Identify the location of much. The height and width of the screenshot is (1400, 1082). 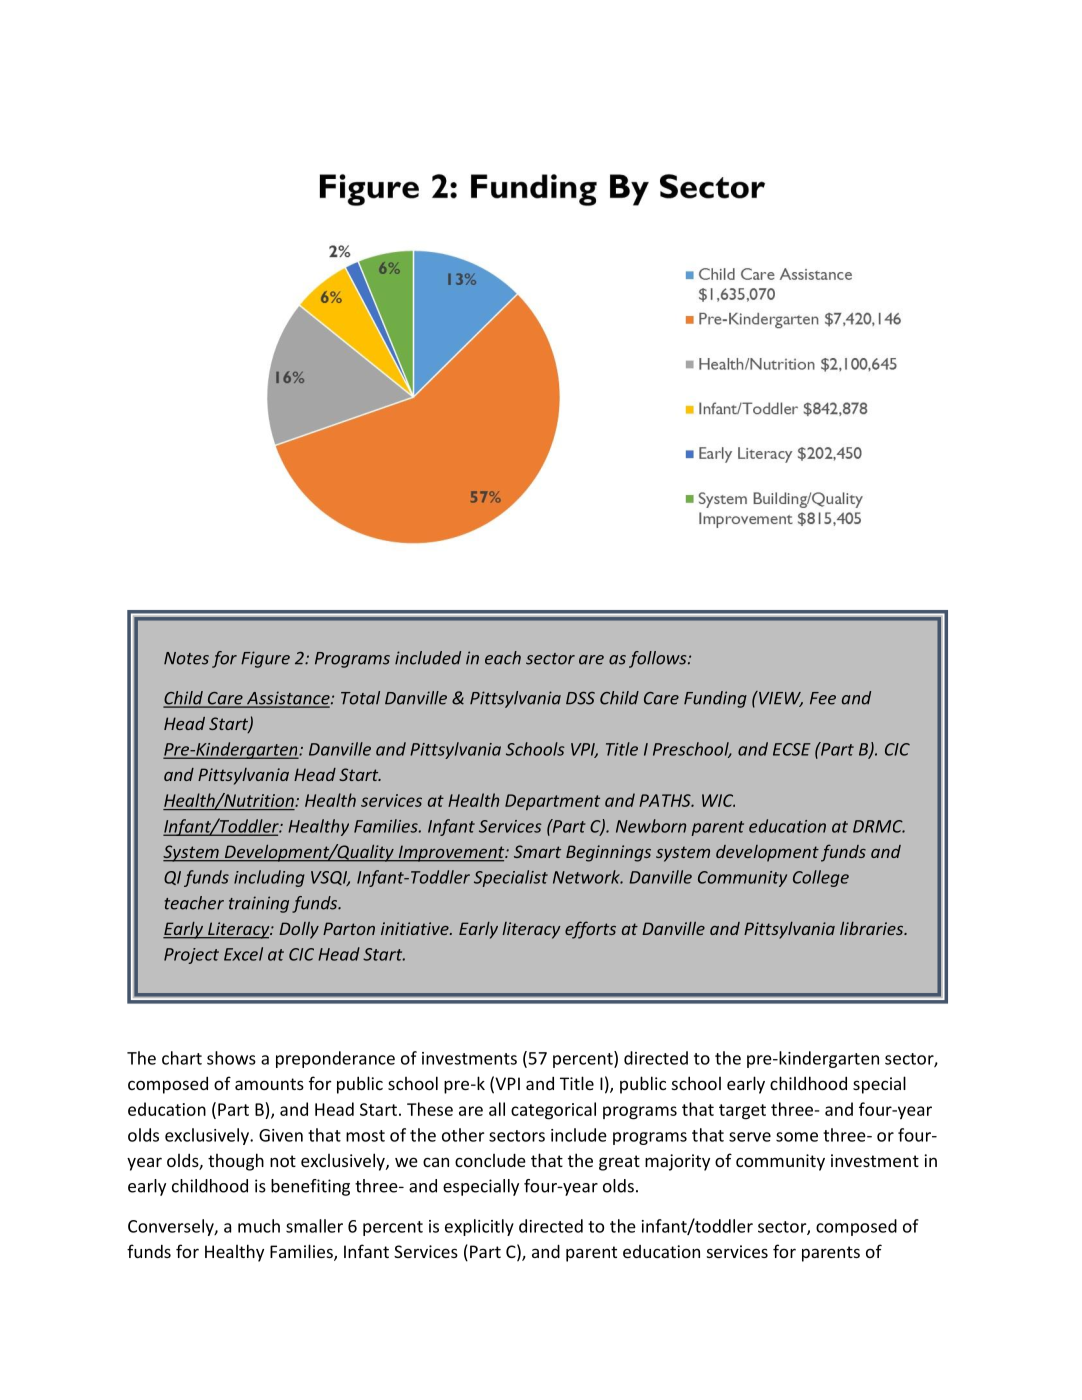
(259, 1226).
